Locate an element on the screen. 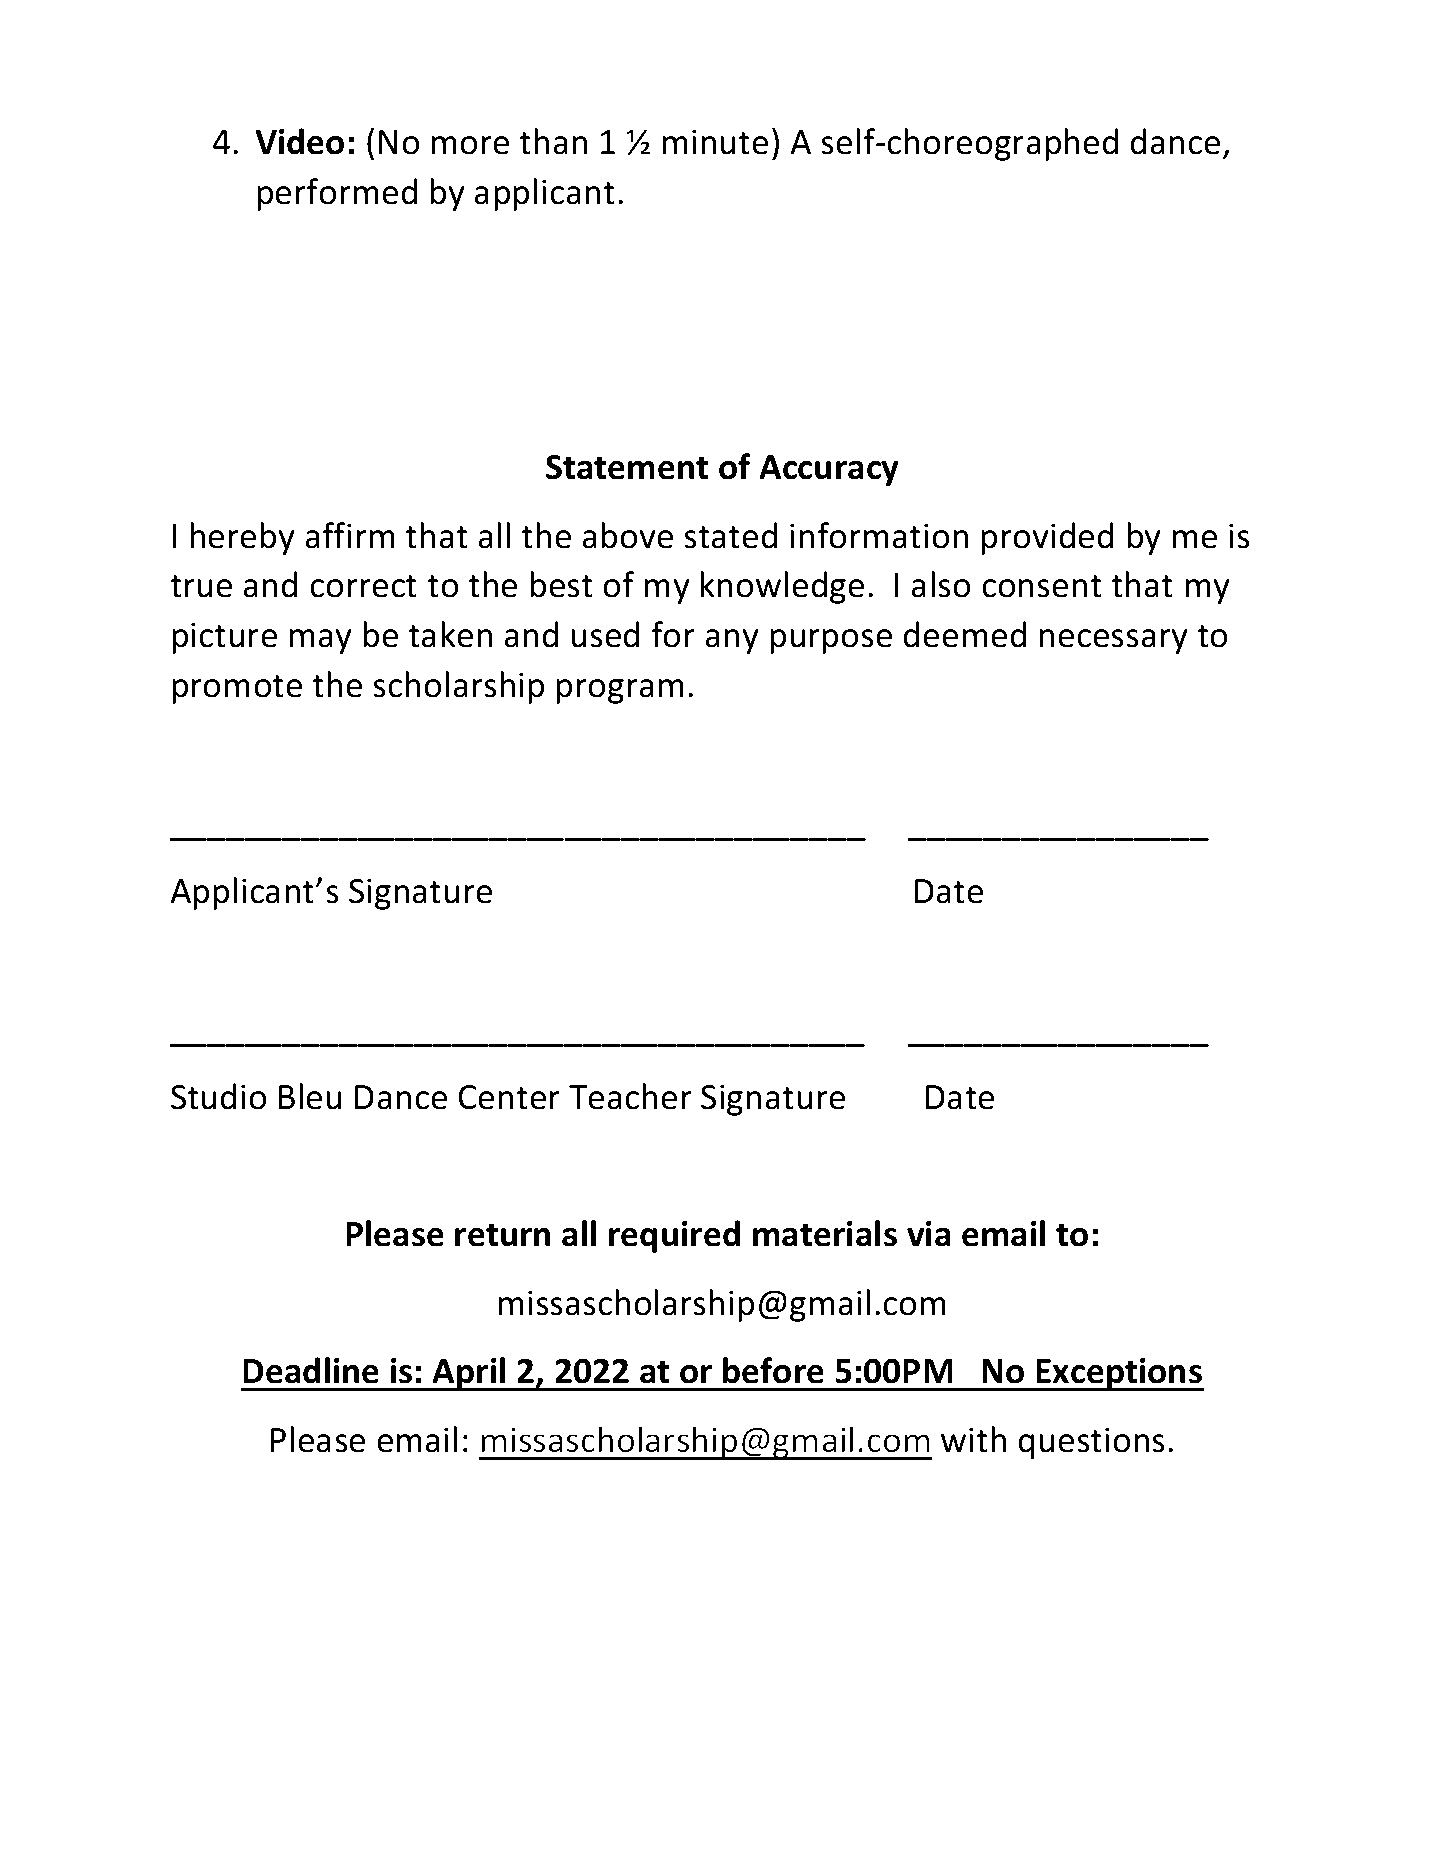 The width and height of the screenshot is (1445, 1870). performed is located at coordinates (337, 194).
